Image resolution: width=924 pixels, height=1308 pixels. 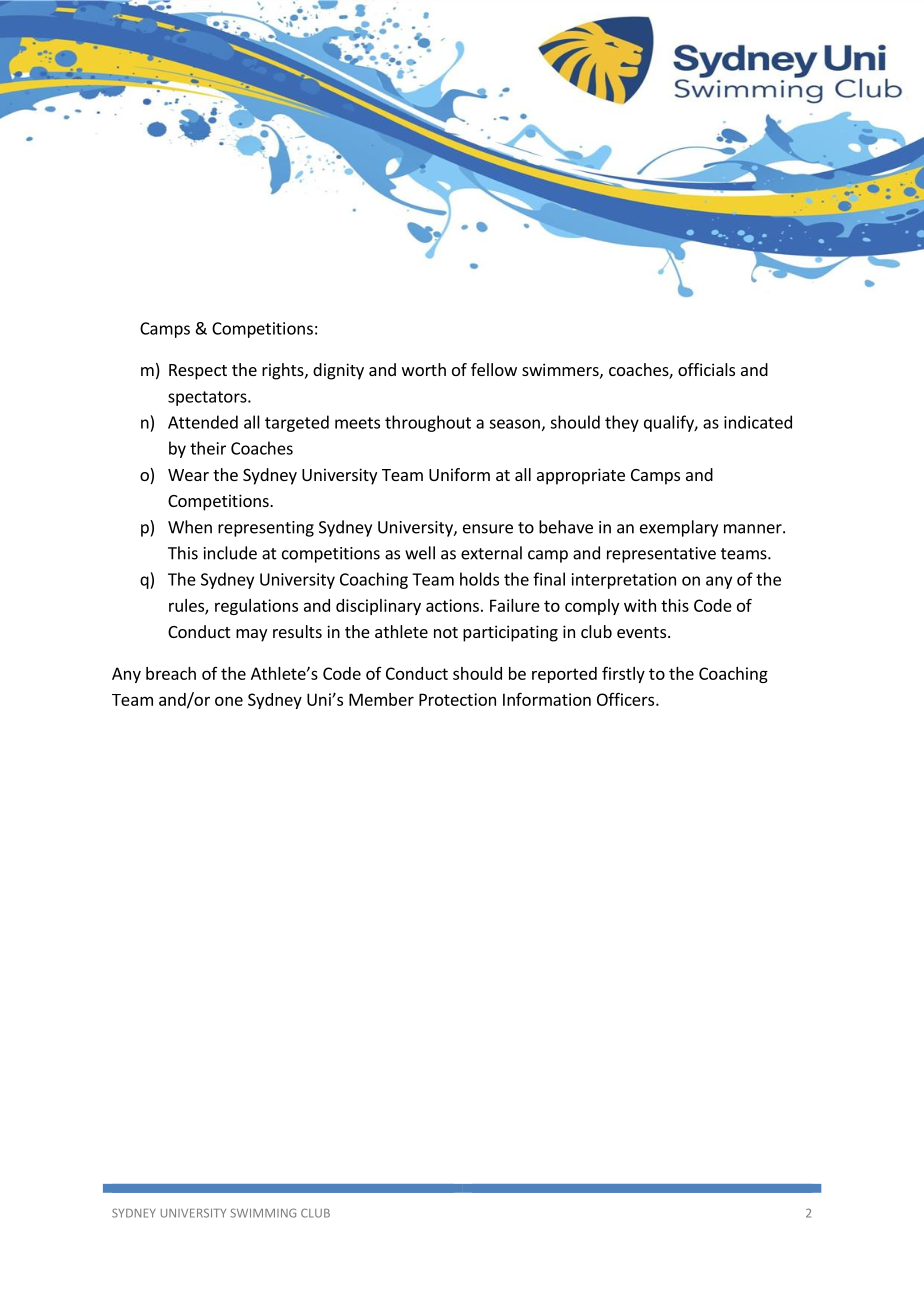 I want to click on Member, so click(x=381, y=699).
